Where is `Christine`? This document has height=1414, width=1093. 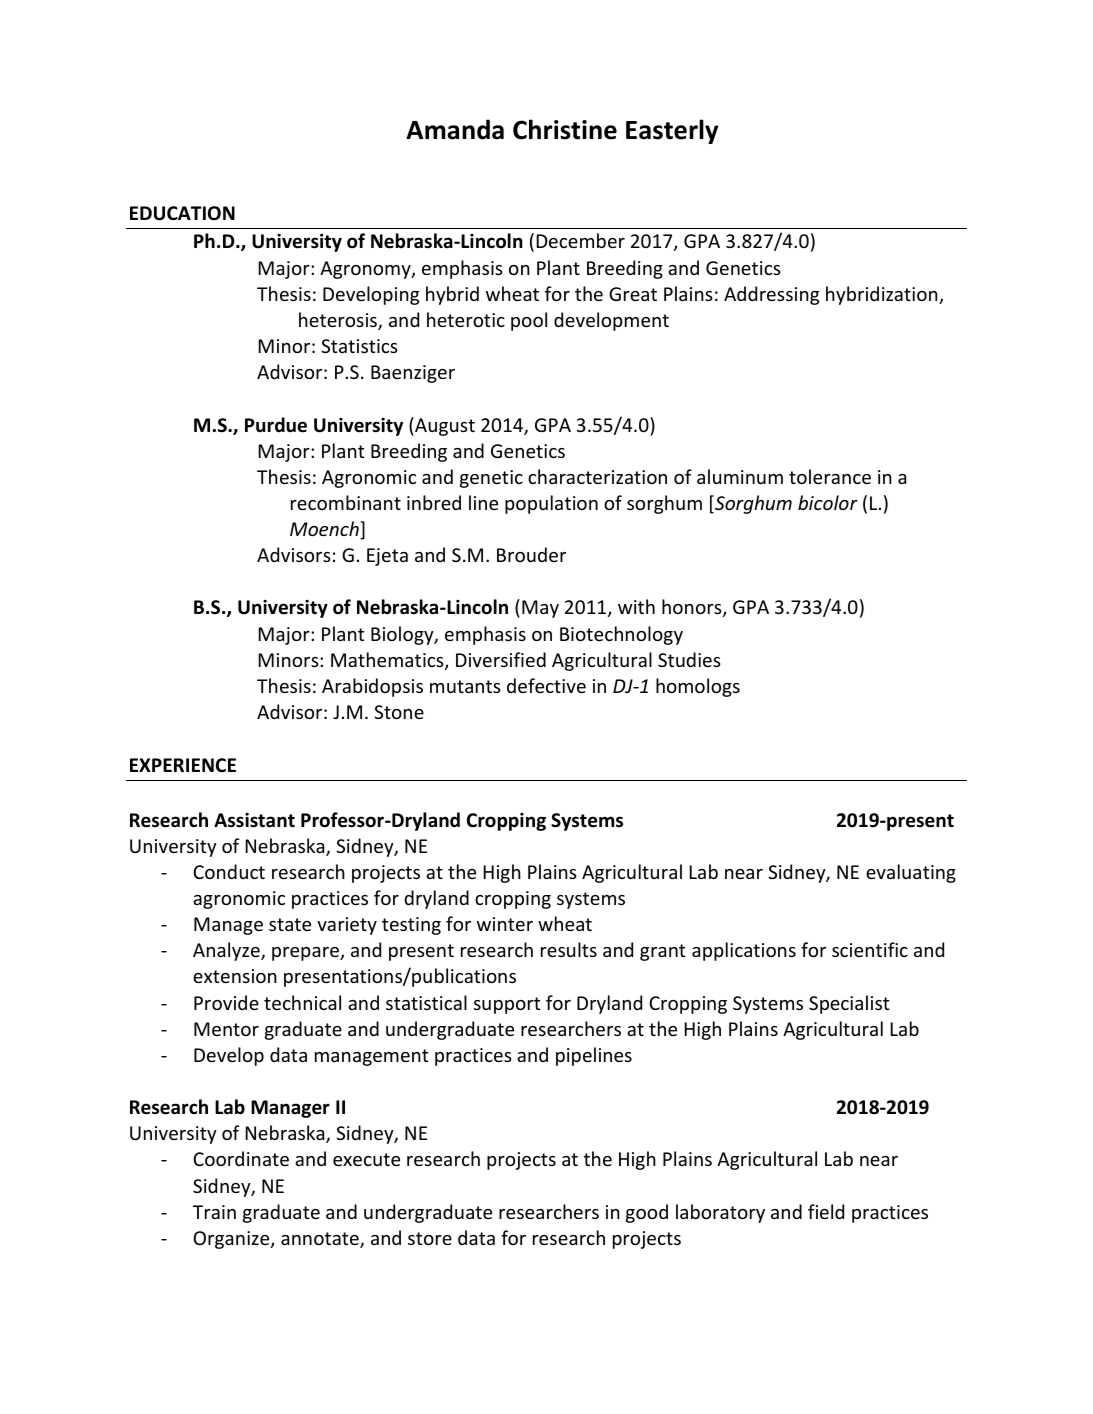
Christine is located at coordinates (565, 129).
